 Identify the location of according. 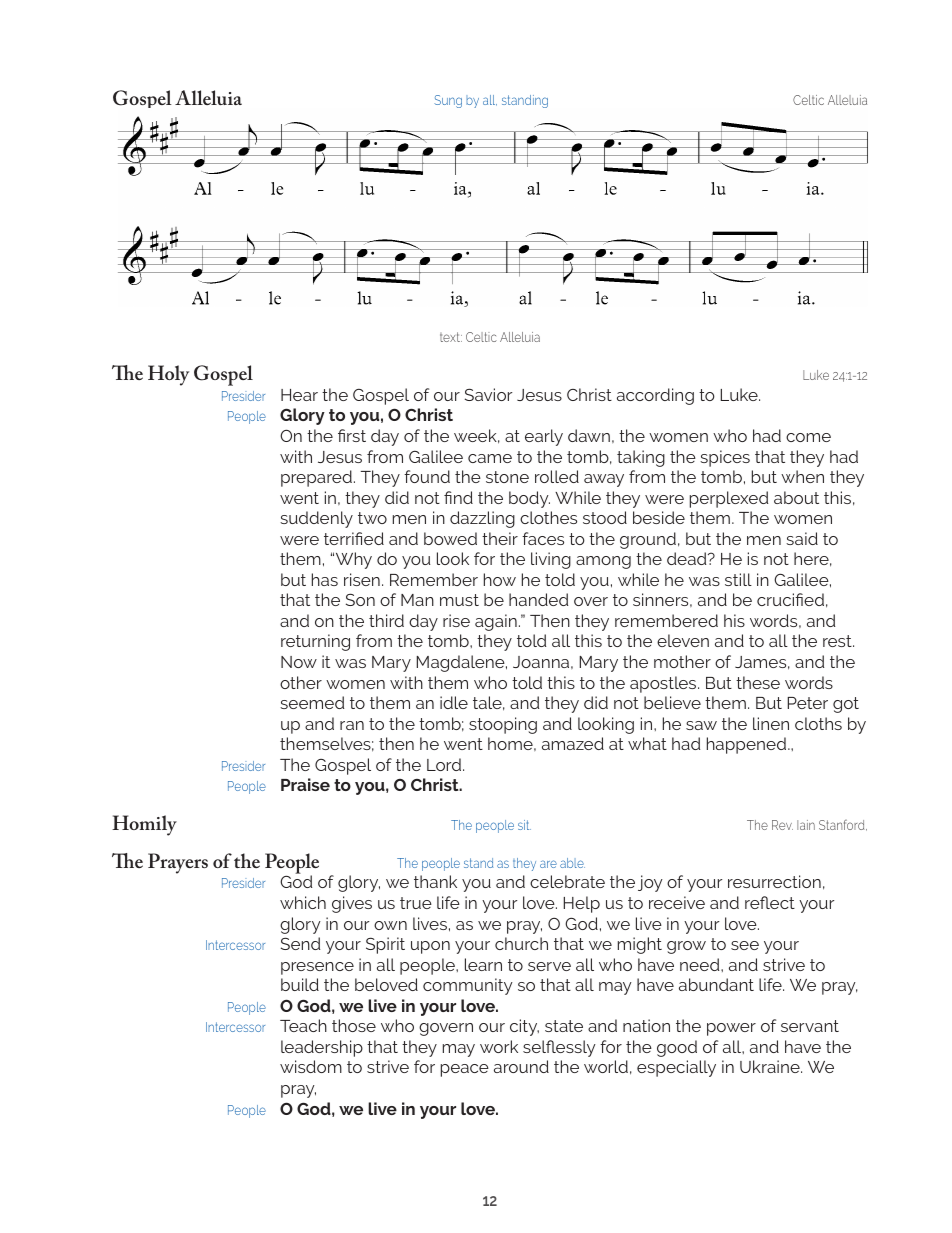
(655, 396).
